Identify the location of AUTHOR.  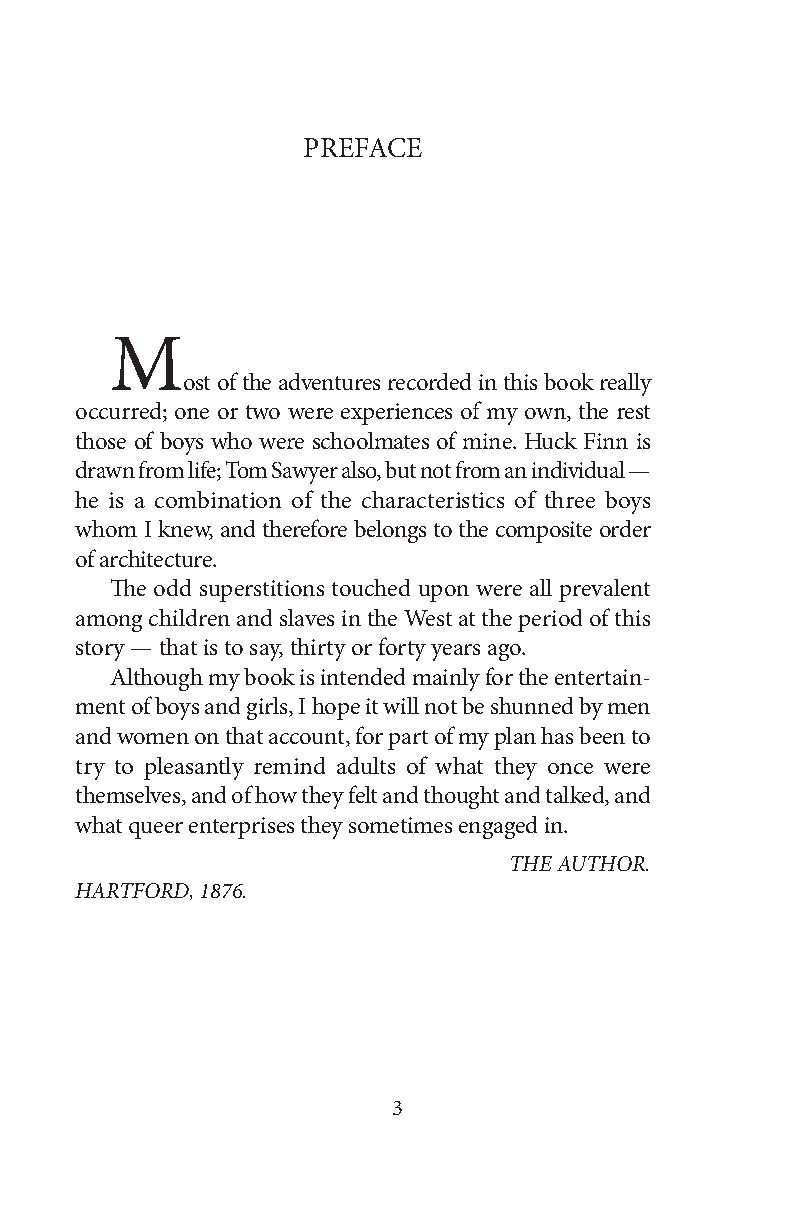
(602, 863).
